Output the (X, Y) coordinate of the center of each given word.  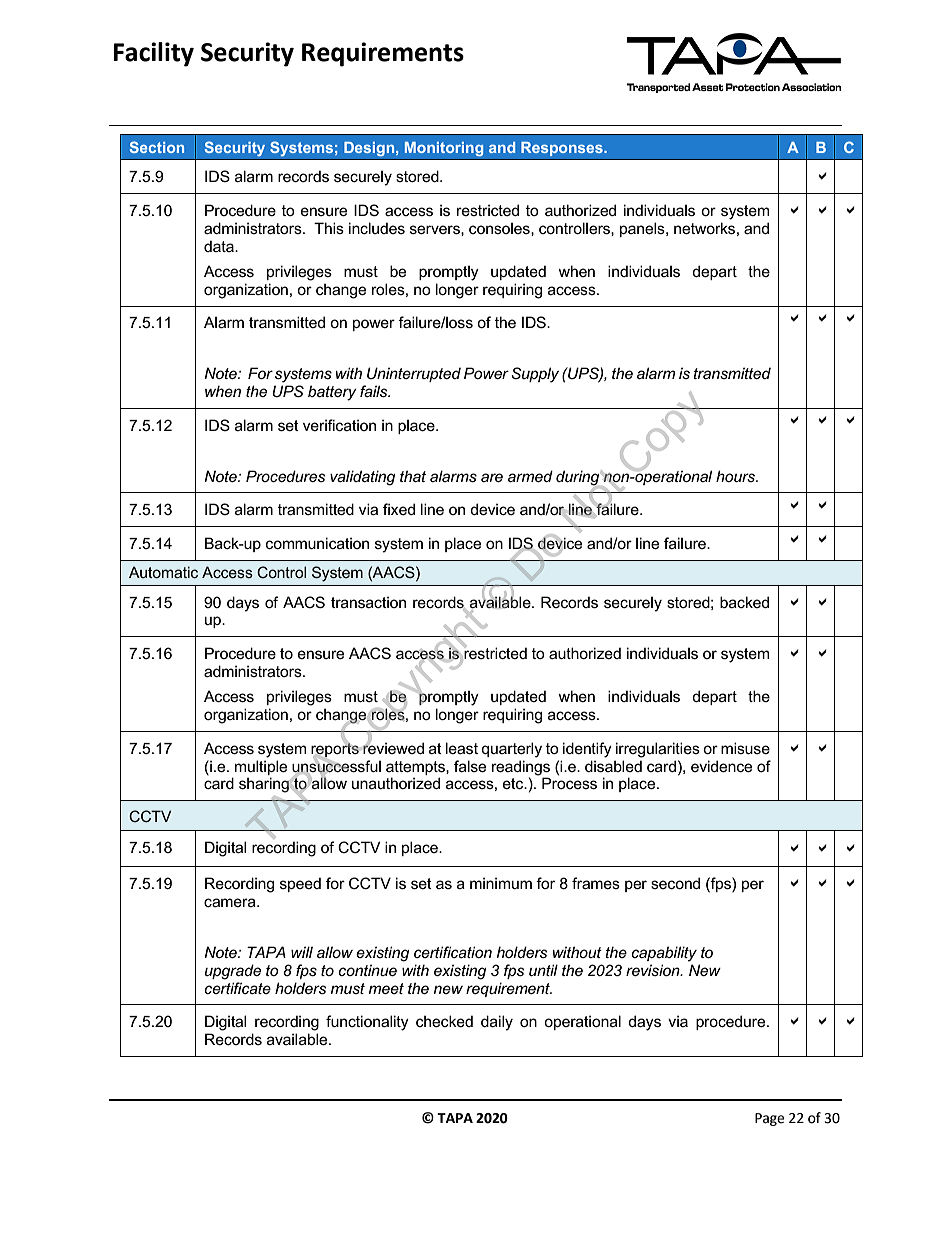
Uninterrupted (414, 374)
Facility (153, 54)
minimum (501, 883)
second (675, 883)
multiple (261, 767)
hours (737, 476)
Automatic (163, 572)
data (220, 246)
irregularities (658, 750)
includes (377, 228)
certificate (237, 988)
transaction (368, 602)
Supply (535, 375)
